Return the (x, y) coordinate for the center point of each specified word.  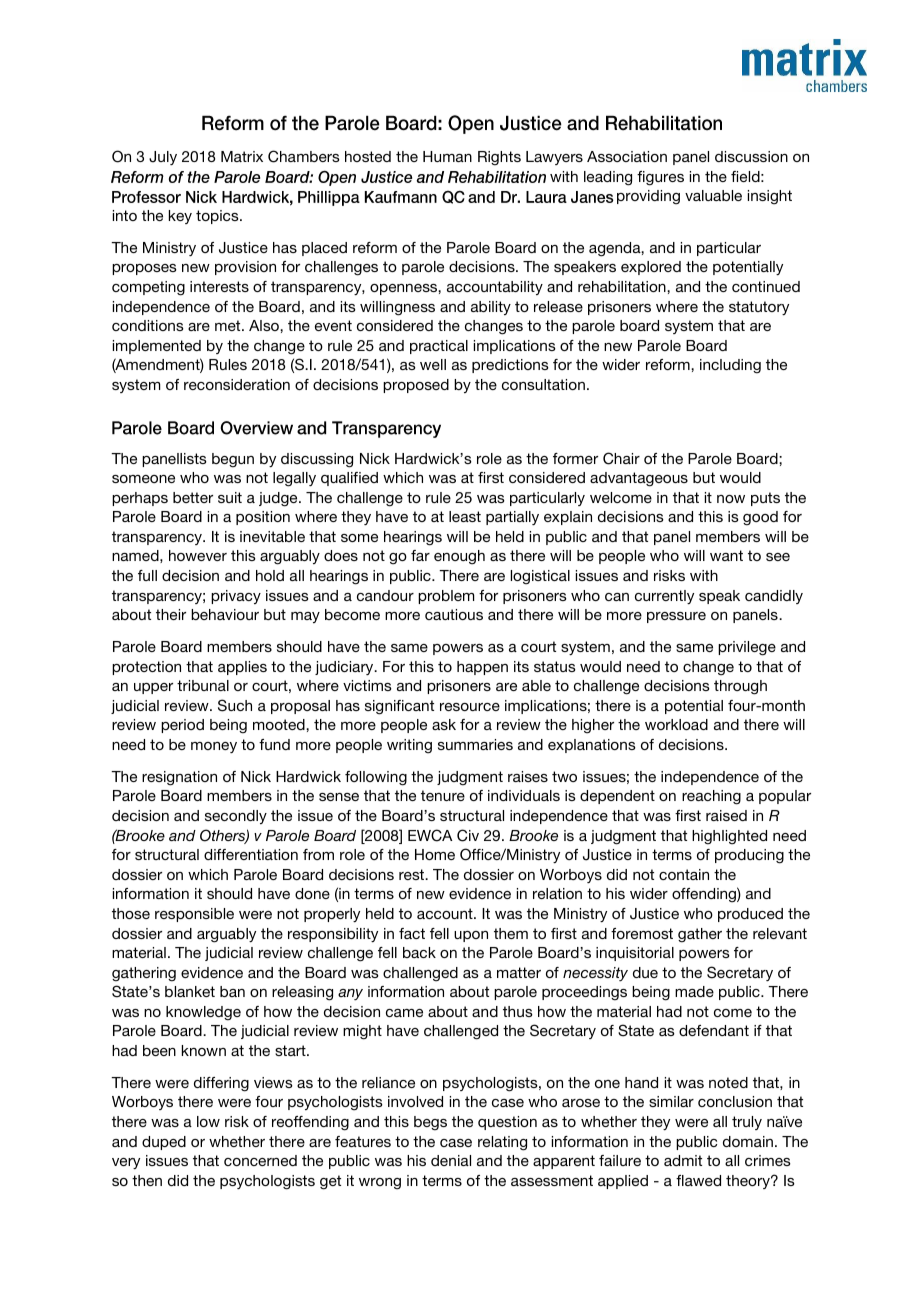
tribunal (203, 685)
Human (447, 156)
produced (750, 915)
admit (683, 1160)
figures (660, 178)
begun (233, 460)
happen (482, 668)
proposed (416, 386)
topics (218, 217)
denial (451, 1160)
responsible (194, 915)
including (730, 366)
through (740, 687)
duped (164, 1143)
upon (471, 936)
